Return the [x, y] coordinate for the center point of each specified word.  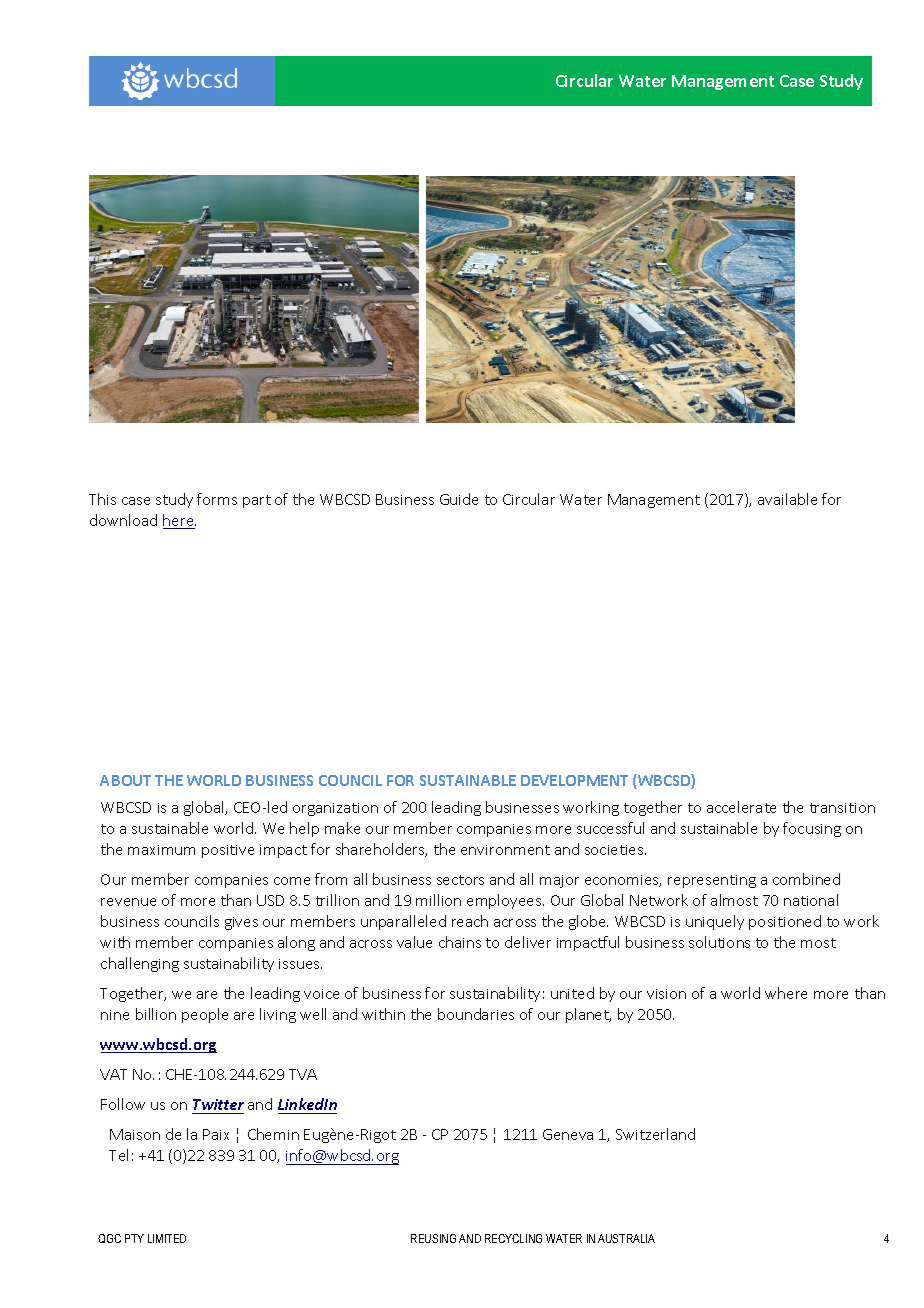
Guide [459, 499]
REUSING [433, 1238]
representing [712, 881]
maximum [161, 850]
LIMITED [167, 1238]
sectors [460, 880]
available [787, 499]
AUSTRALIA [626, 1238]
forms [217, 499]
